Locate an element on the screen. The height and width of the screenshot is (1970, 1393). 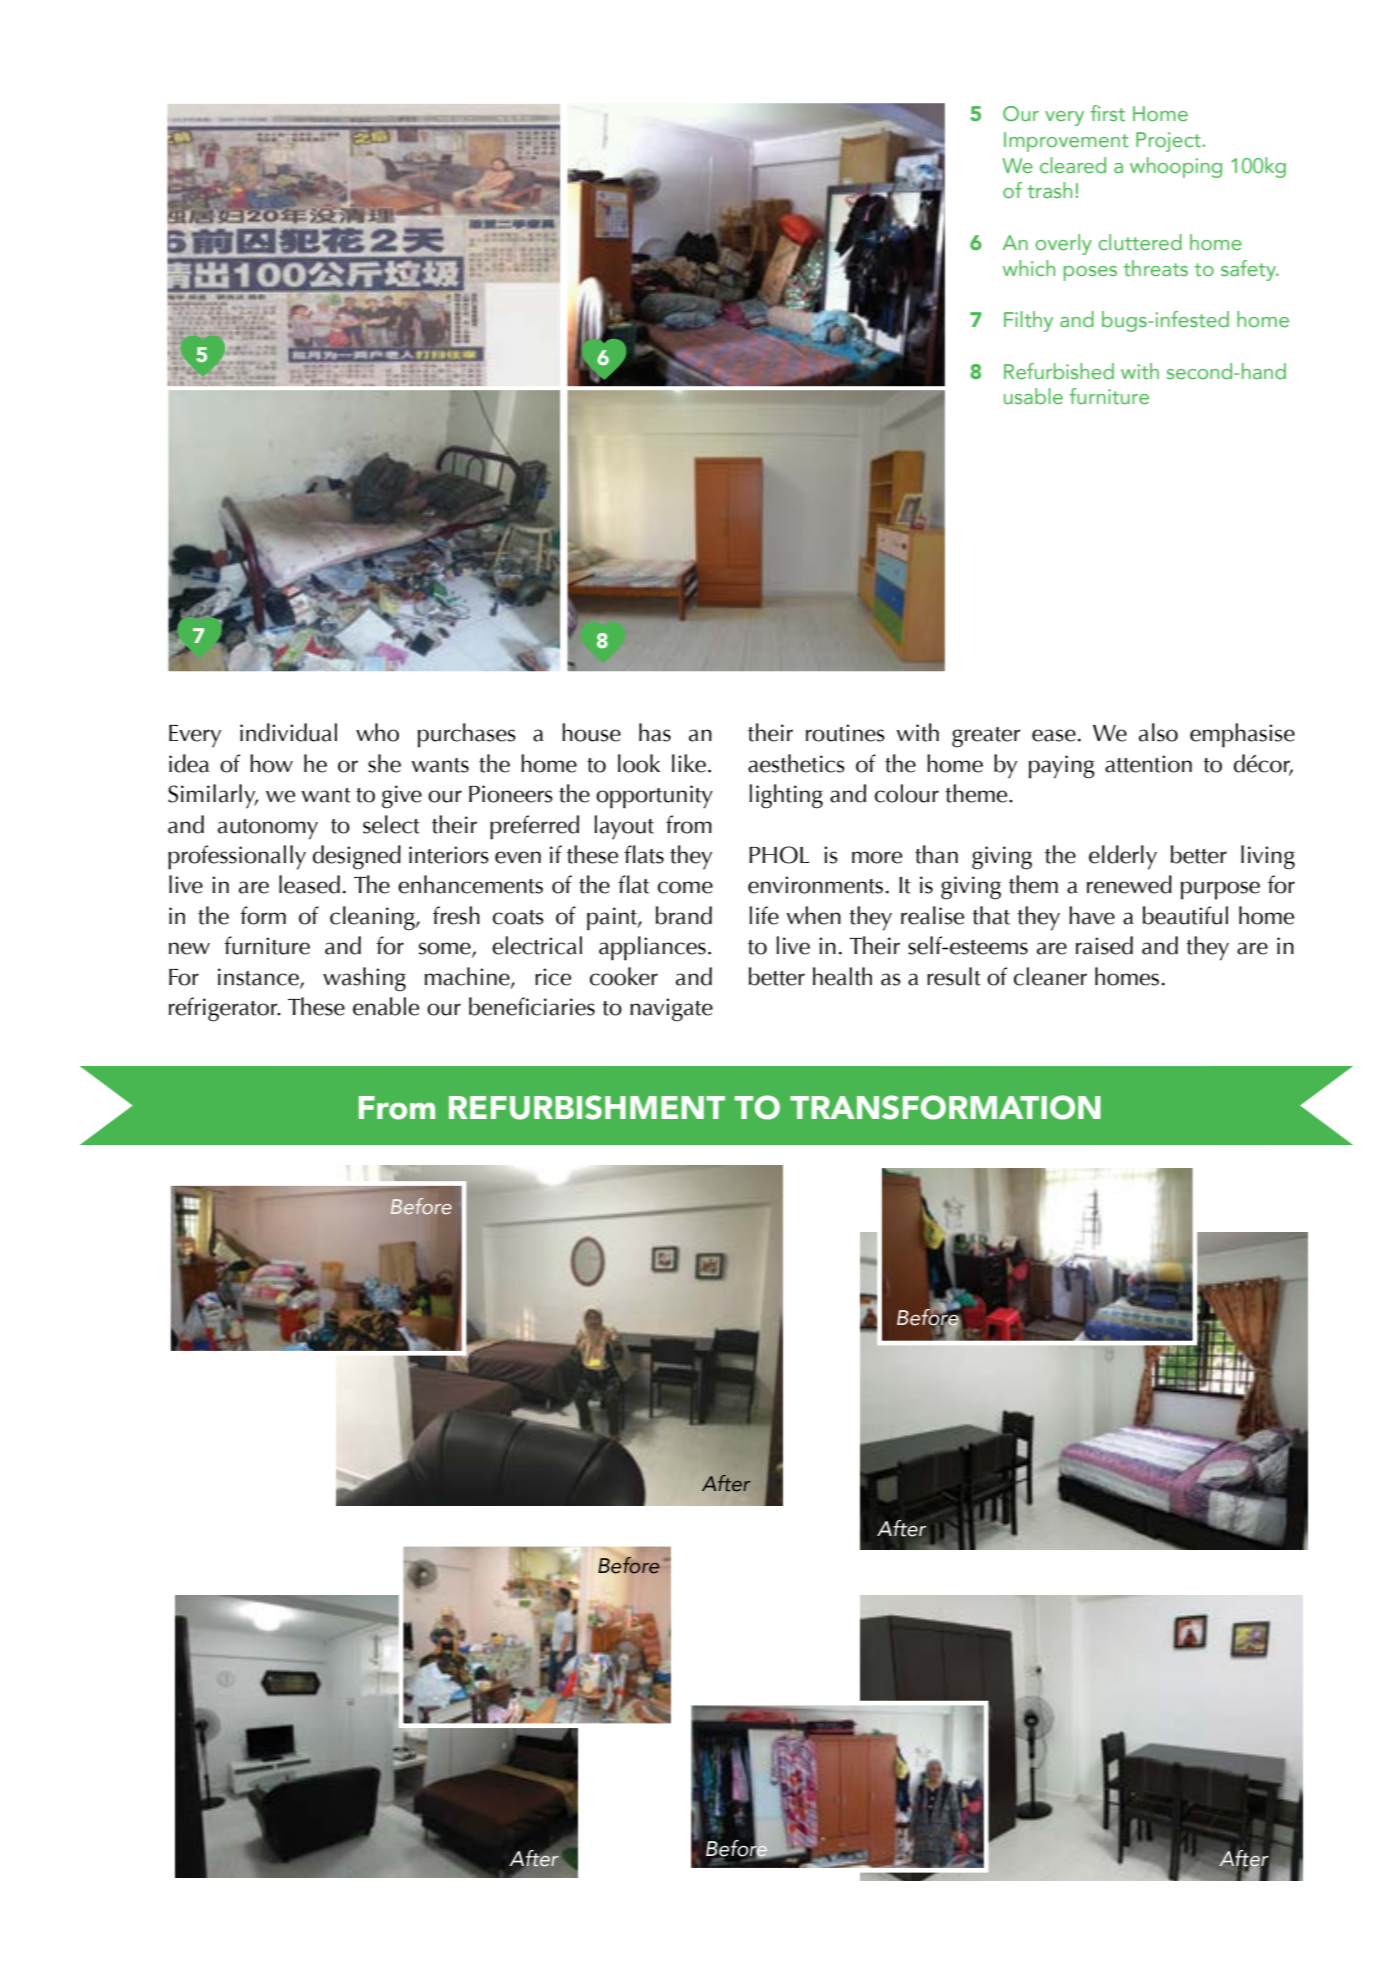
trash is located at coordinates (1049, 190).
